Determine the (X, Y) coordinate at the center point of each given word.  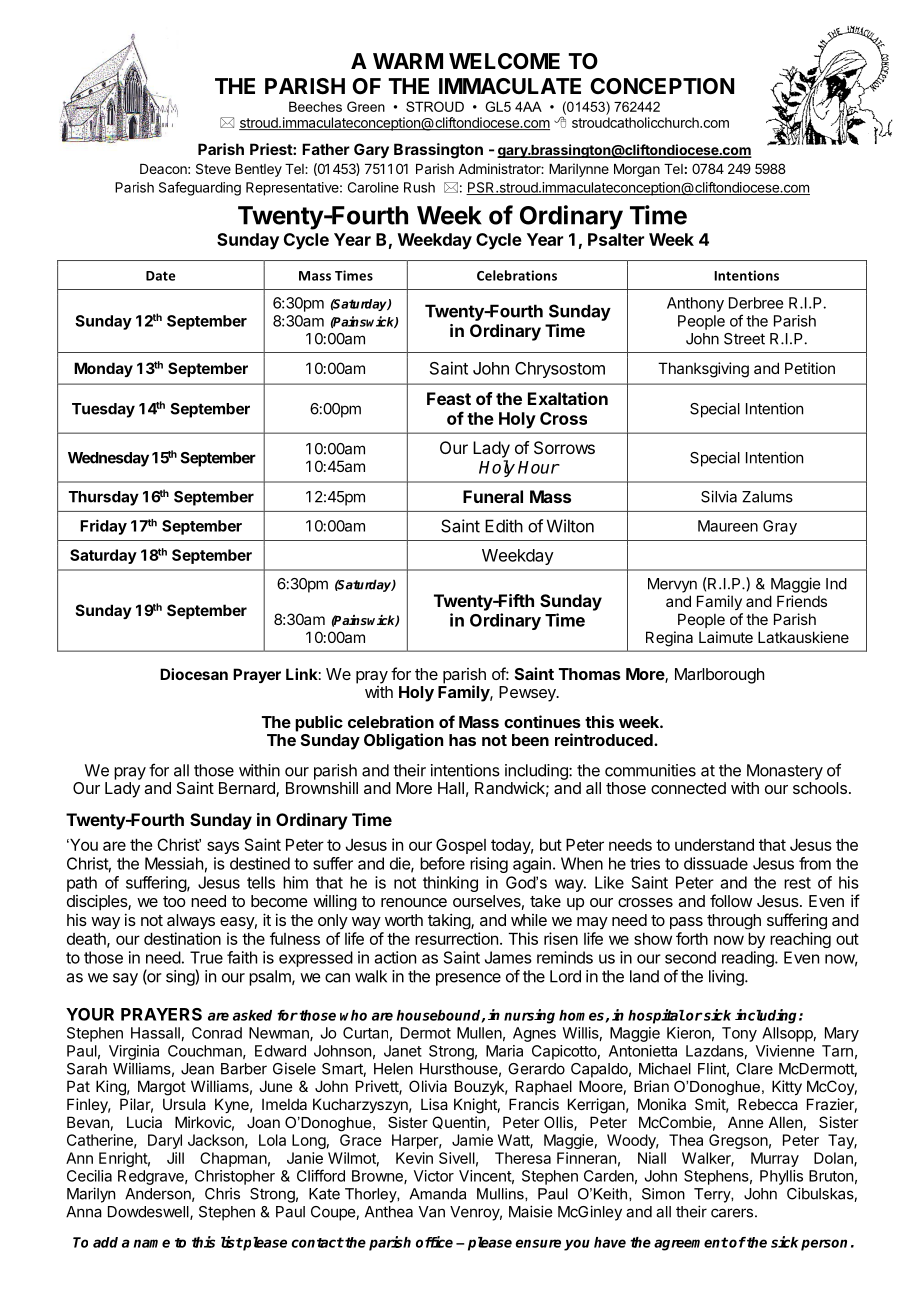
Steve (213, 168)
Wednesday (108, 459)
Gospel (461, 846)
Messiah (174, 863)
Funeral (493, 496)
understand (714, 845)
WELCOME (504, 61)
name (152, 1243)
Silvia (719, 496)
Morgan (637, 170)
